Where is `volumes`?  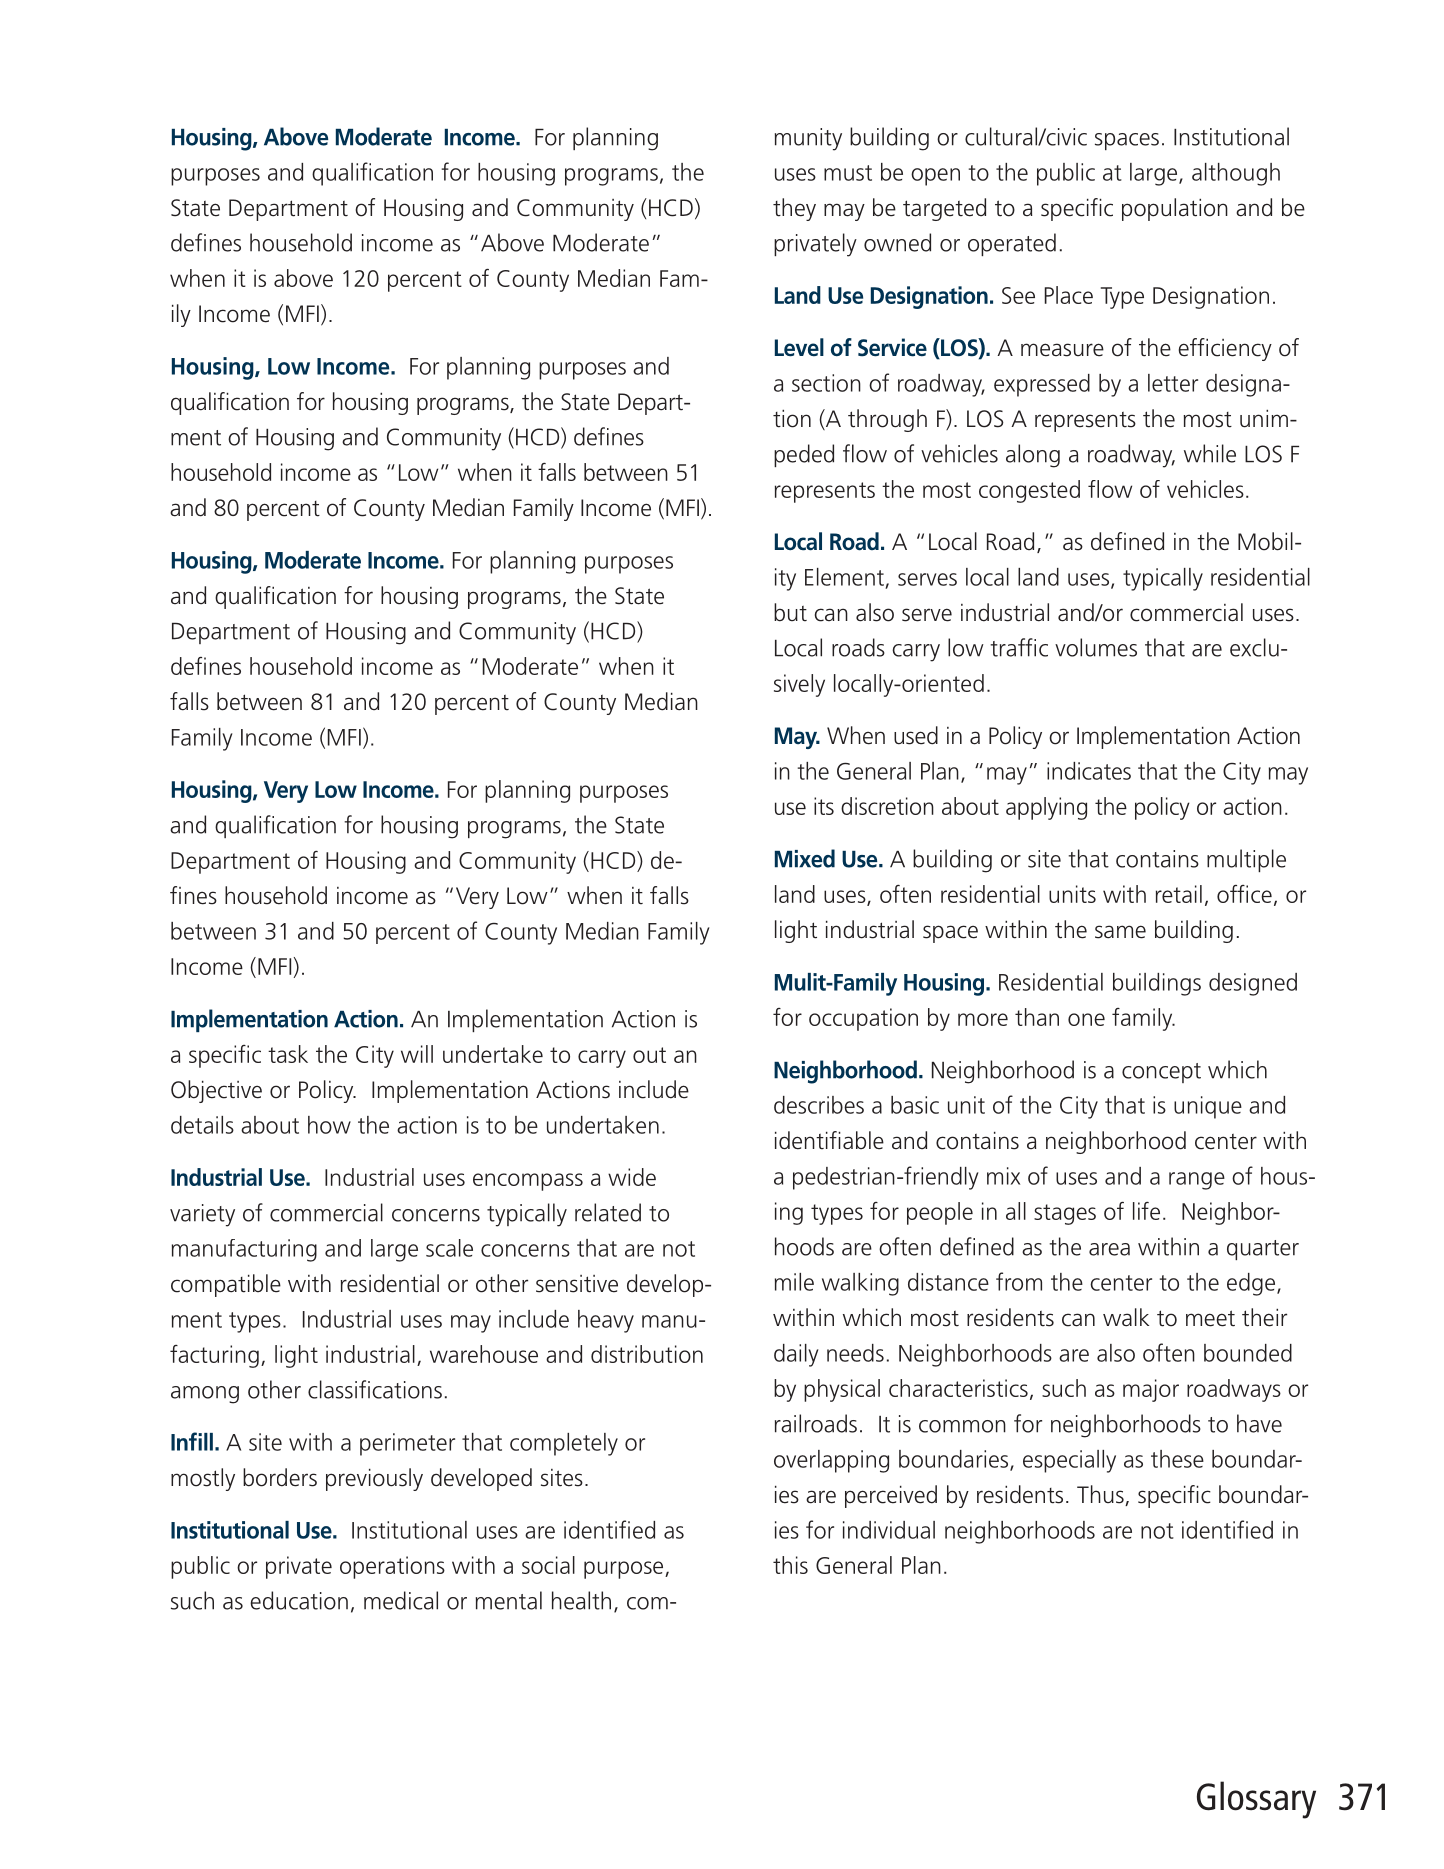
volumes is located at coordinates (1096, 647).
